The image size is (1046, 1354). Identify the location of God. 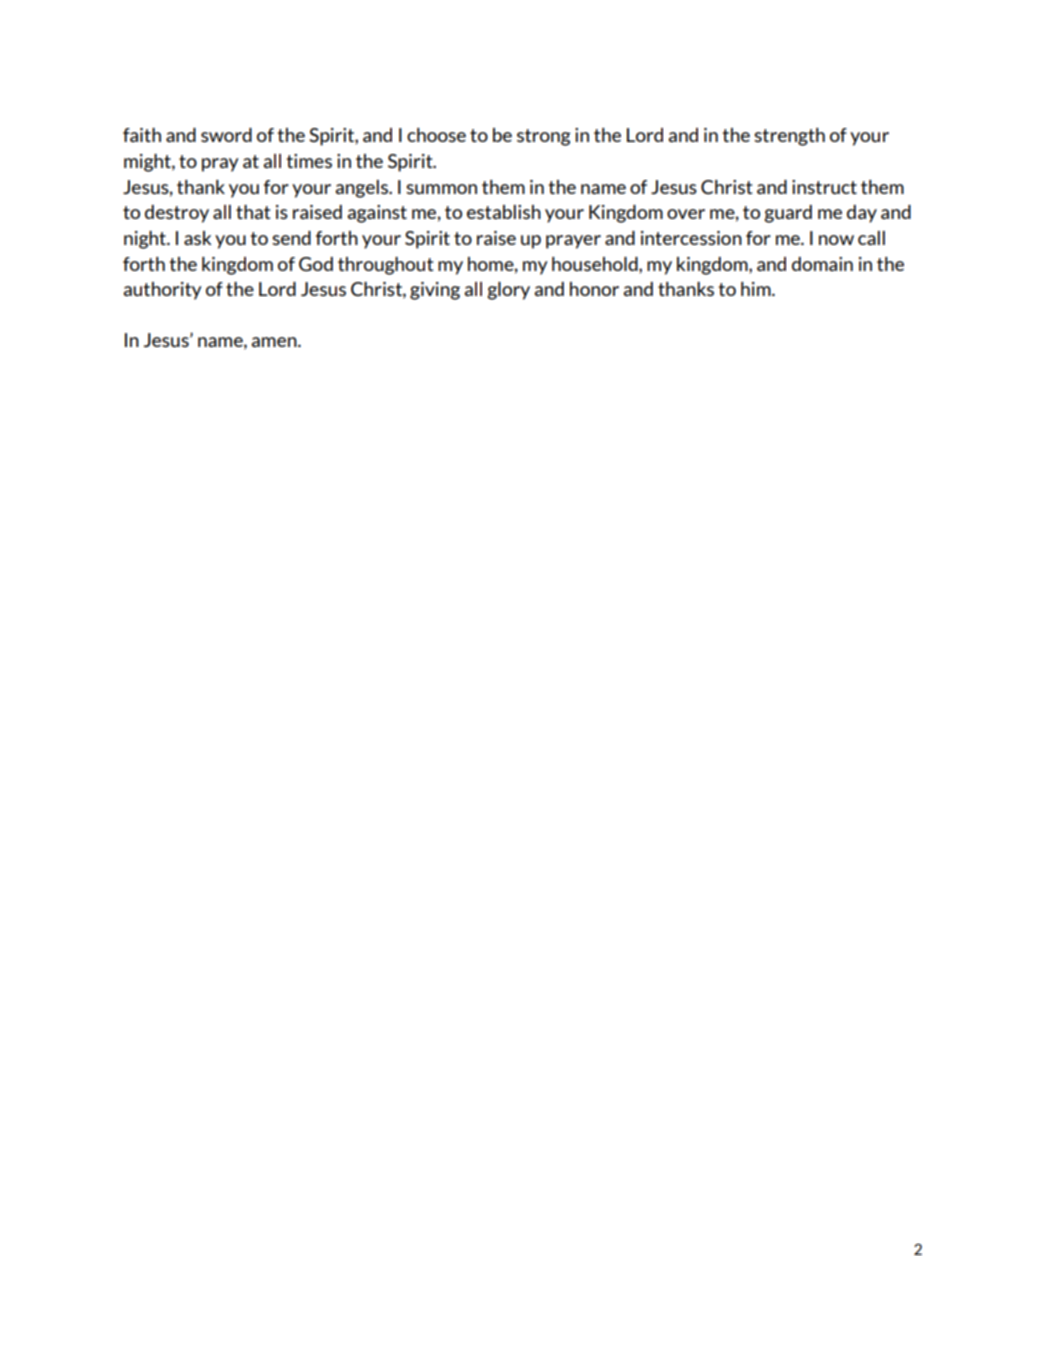
(316, 264).
